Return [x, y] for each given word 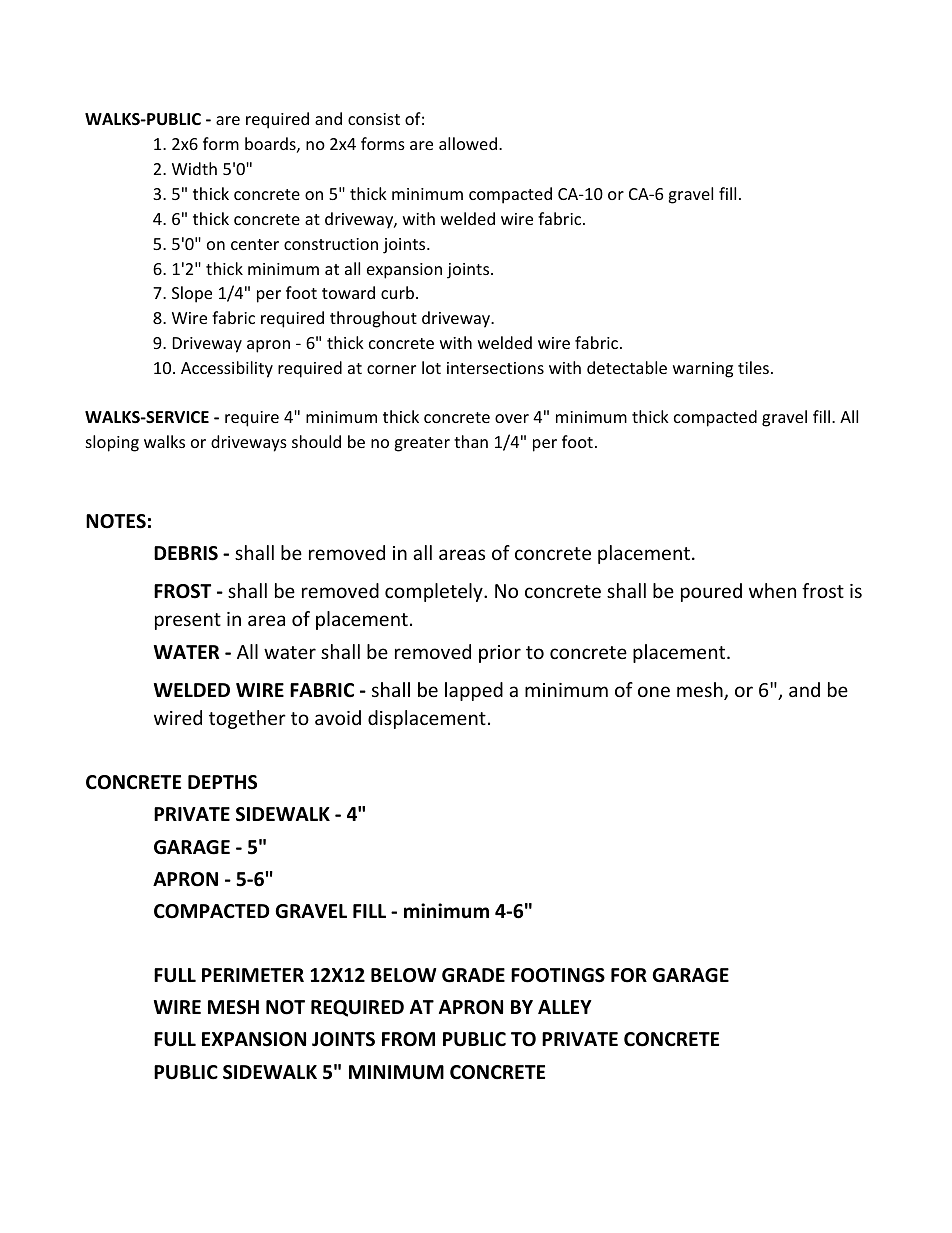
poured [711, 592]
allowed [468, 143]
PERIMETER [253, 975]
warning [703, 370]
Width [194, 168]
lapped [474, 691]
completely [435, 592]
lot [431, 367]
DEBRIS [186, 553]
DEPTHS [222, 782]
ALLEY [565, 1007]
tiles [753, 367]
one [654, 691]
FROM [408, 1039]
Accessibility [227, 369]
